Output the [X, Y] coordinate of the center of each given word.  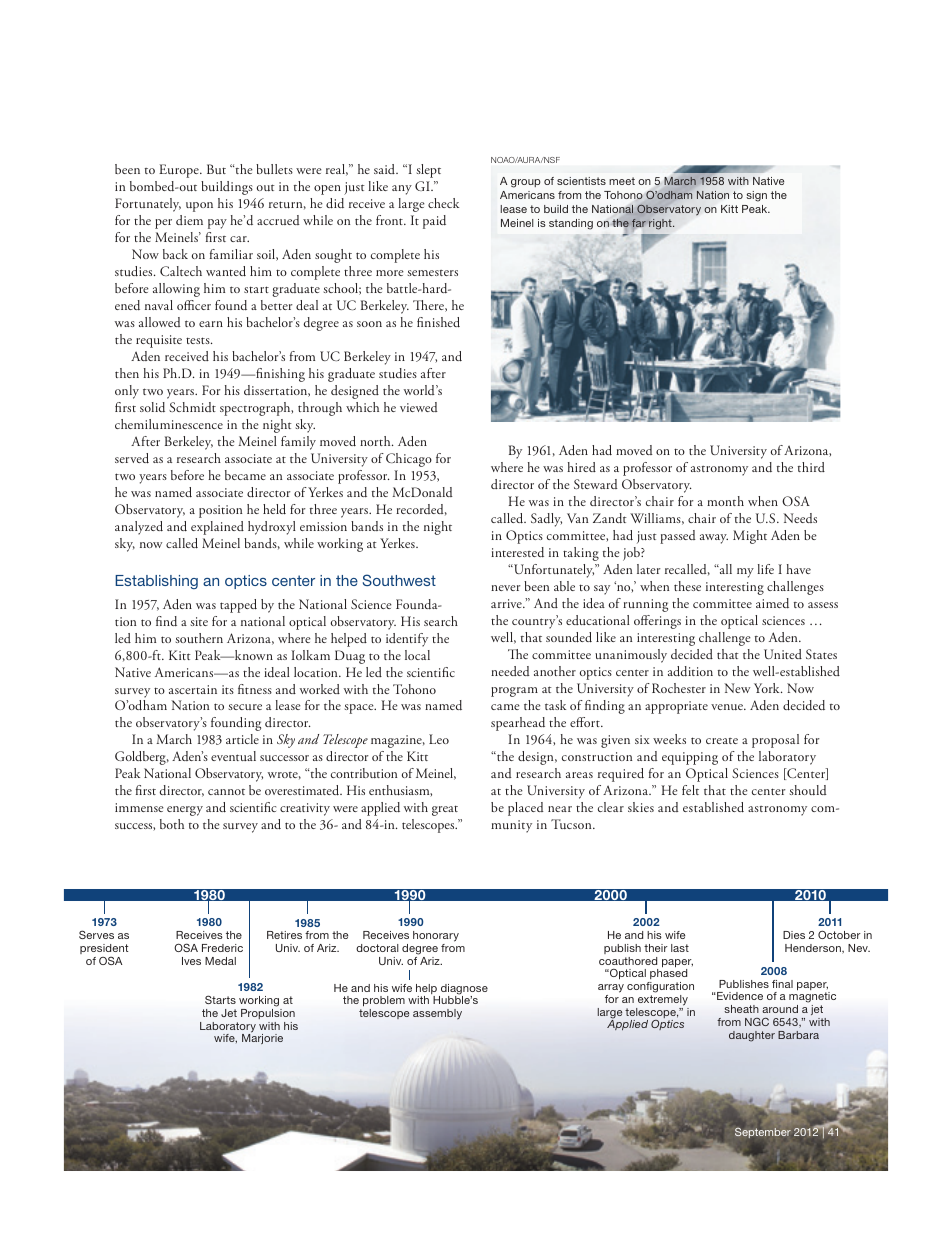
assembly [437, 1014]
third [811, 467]
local [417, 655]
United [783, 654]
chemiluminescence [169, 424]
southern [199, 638]
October [839, 934]
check [443, 203]
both [172, 824]
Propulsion [268, 1014]
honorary [436, 938]
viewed [419, 407]
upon [199, 207]
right [661, 224]
